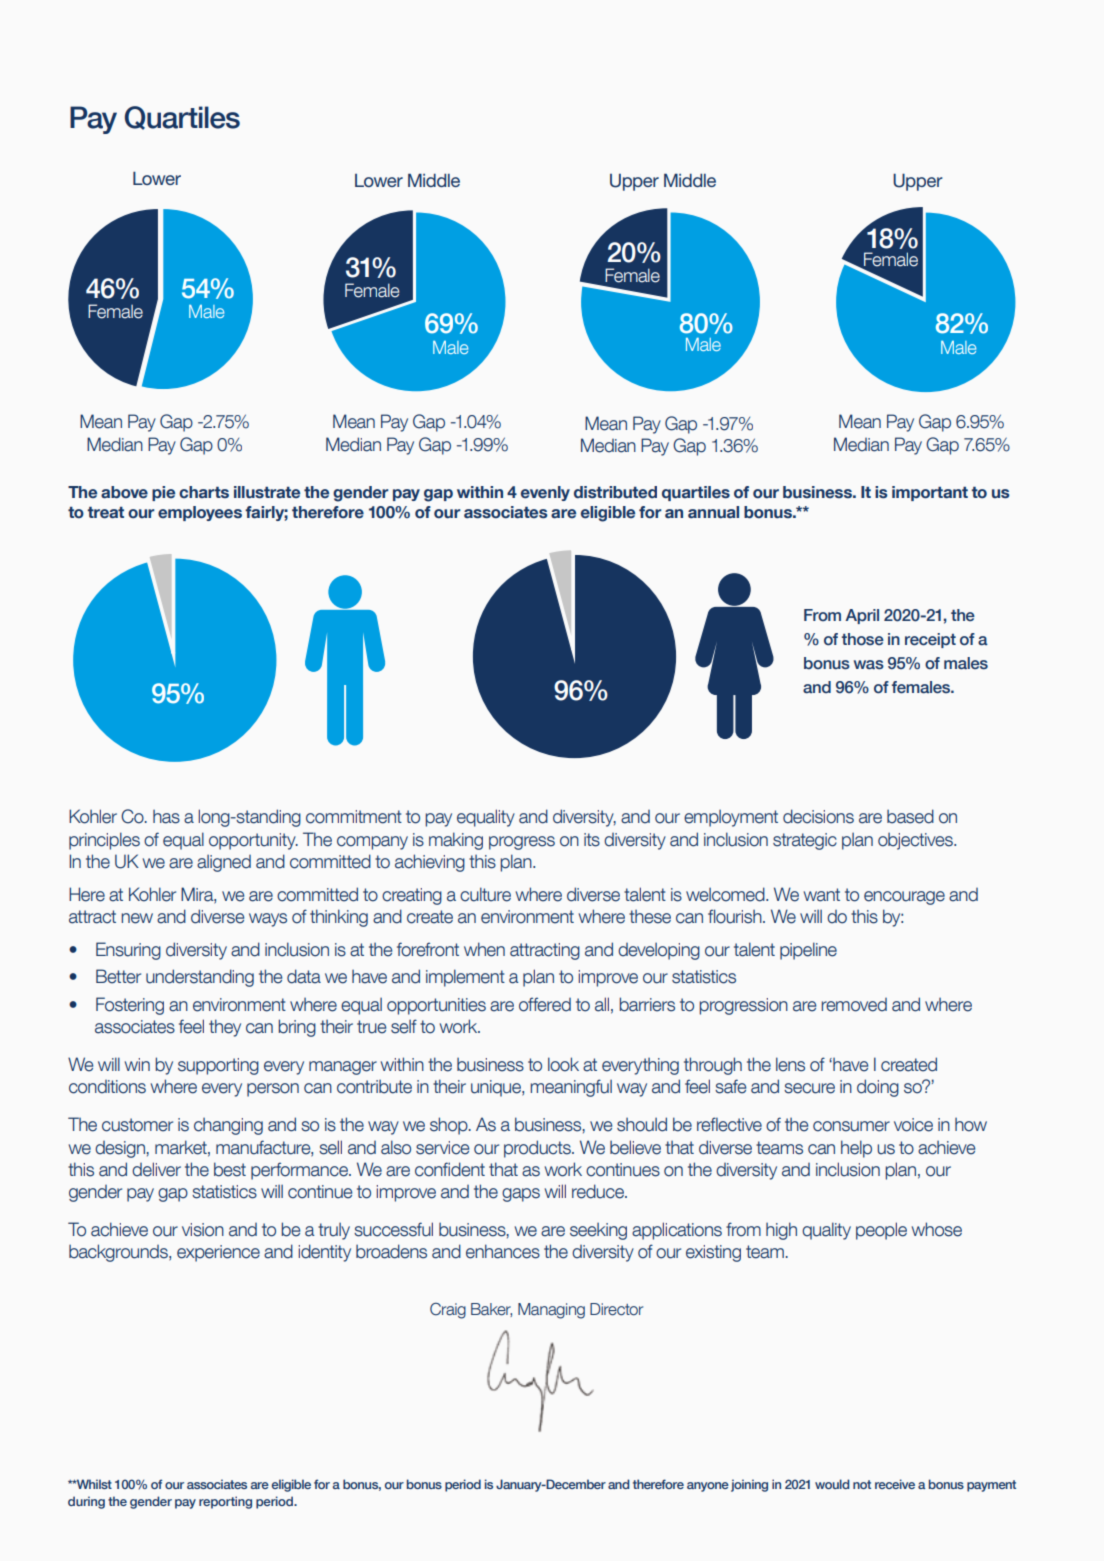 The height and width of the screenshot is (1561, 1104). What do you see at coordinates (910, 816) in the screenshot?
I see `based` at bounding box center [910, 816].
